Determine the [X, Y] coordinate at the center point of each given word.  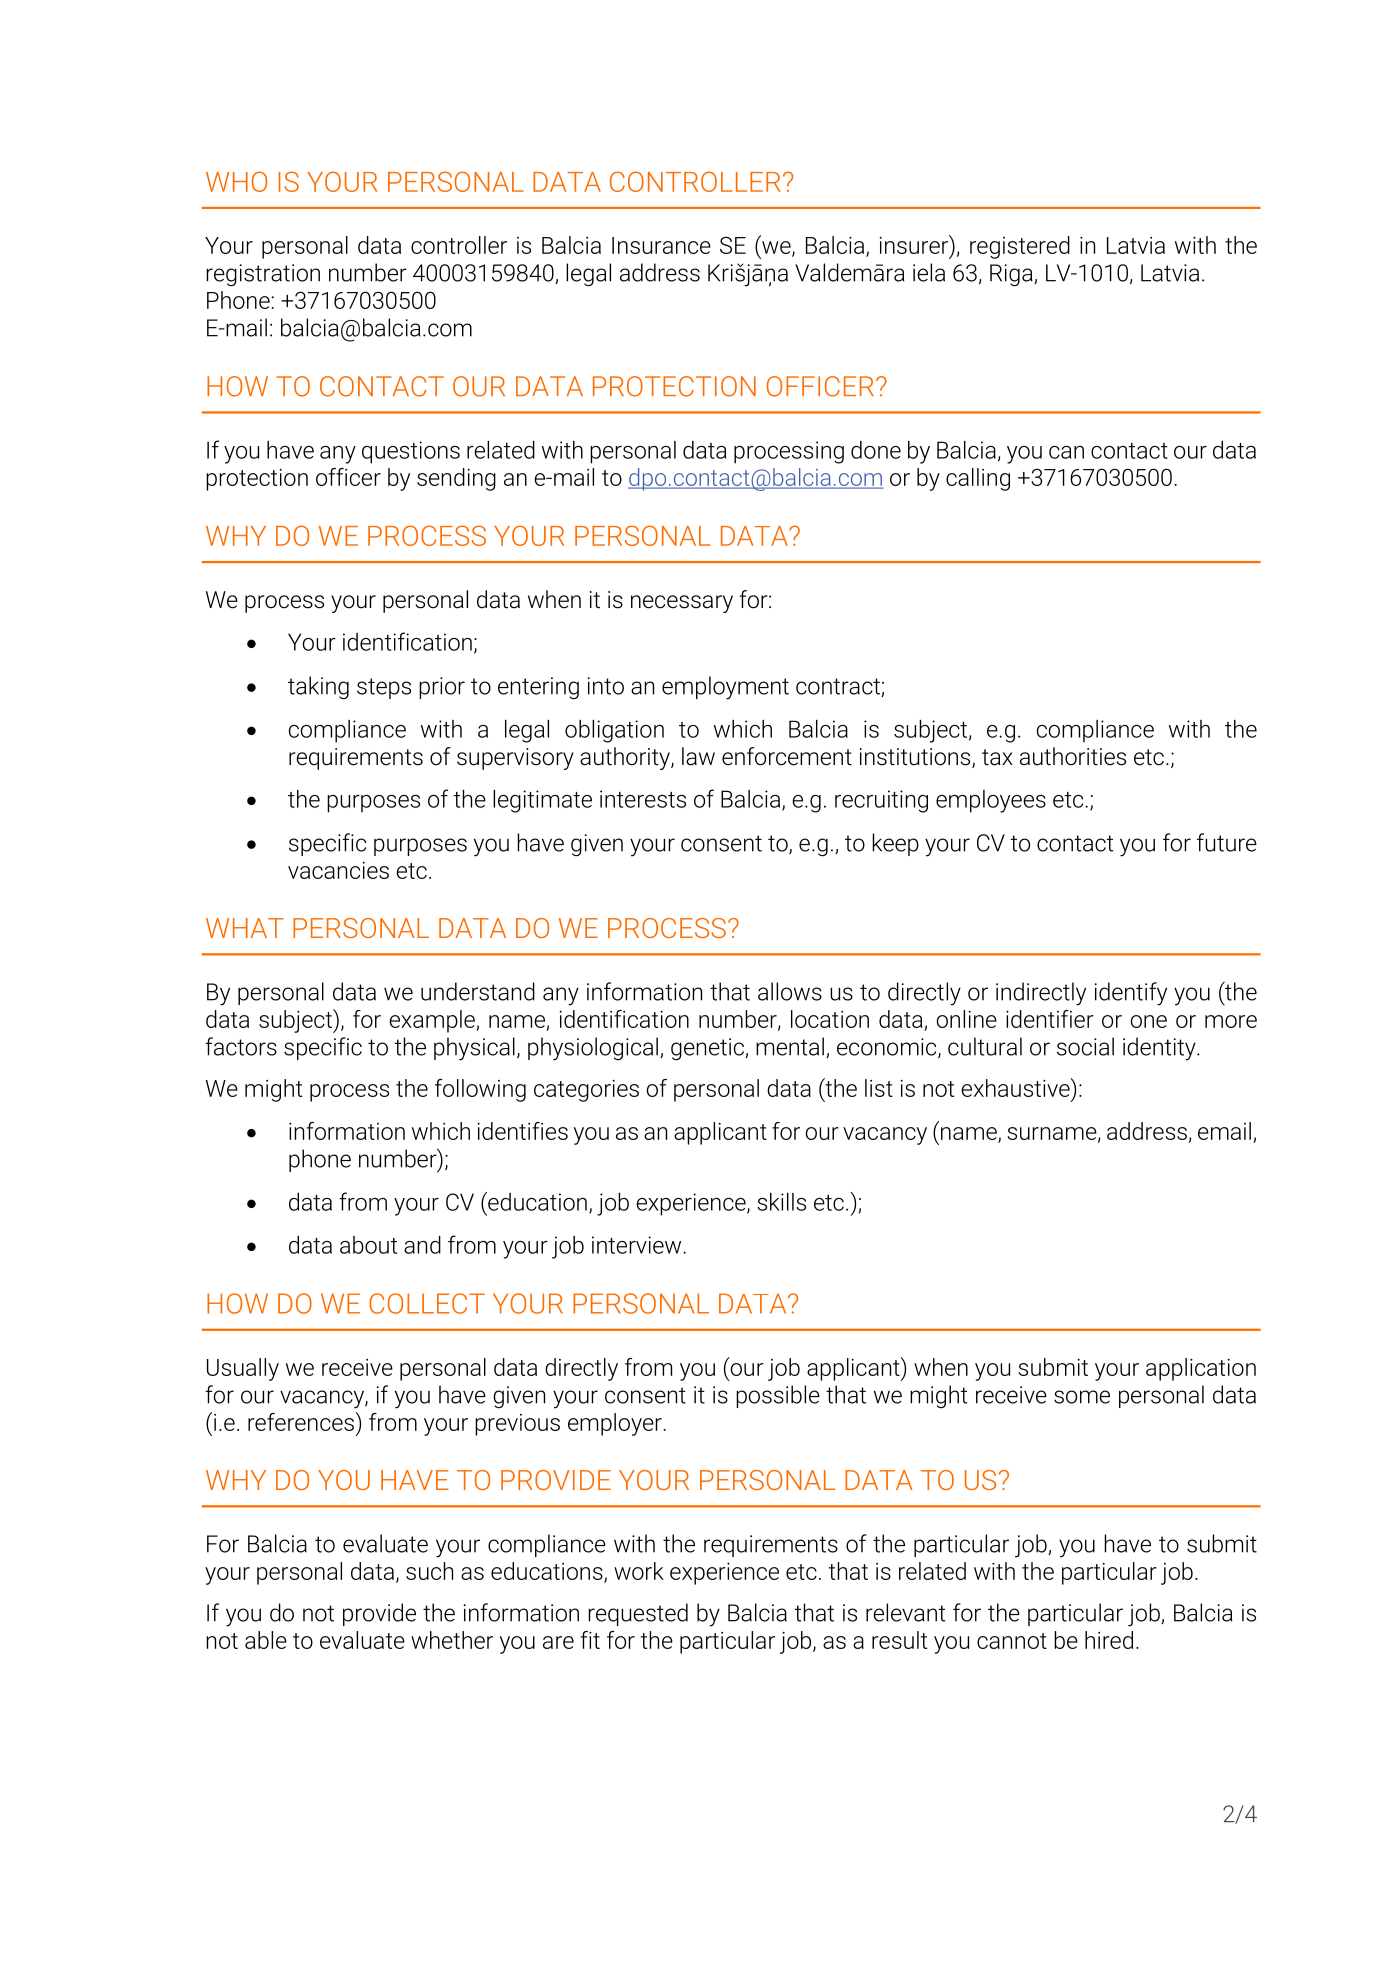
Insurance [661, 245]
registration [263, 275]
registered [1020, 247]
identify [1131, 994]
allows [790, 991]
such [429, 1571]
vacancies [338, 870]
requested [638, 1614]
